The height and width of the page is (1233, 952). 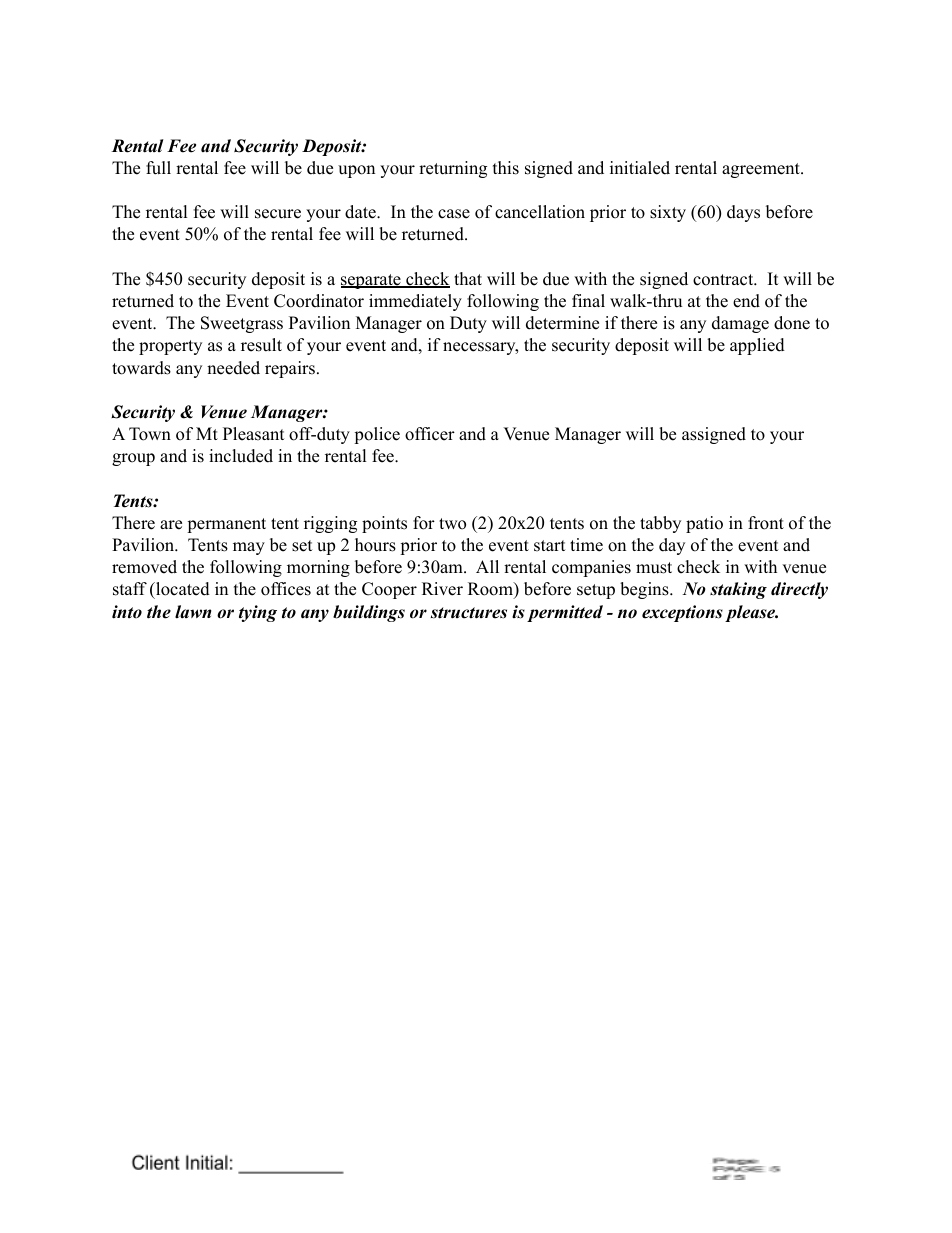 What do you see at coordinates (319, 301) in the page?
I see `Coordinator` at bounding box center [319, 301].
